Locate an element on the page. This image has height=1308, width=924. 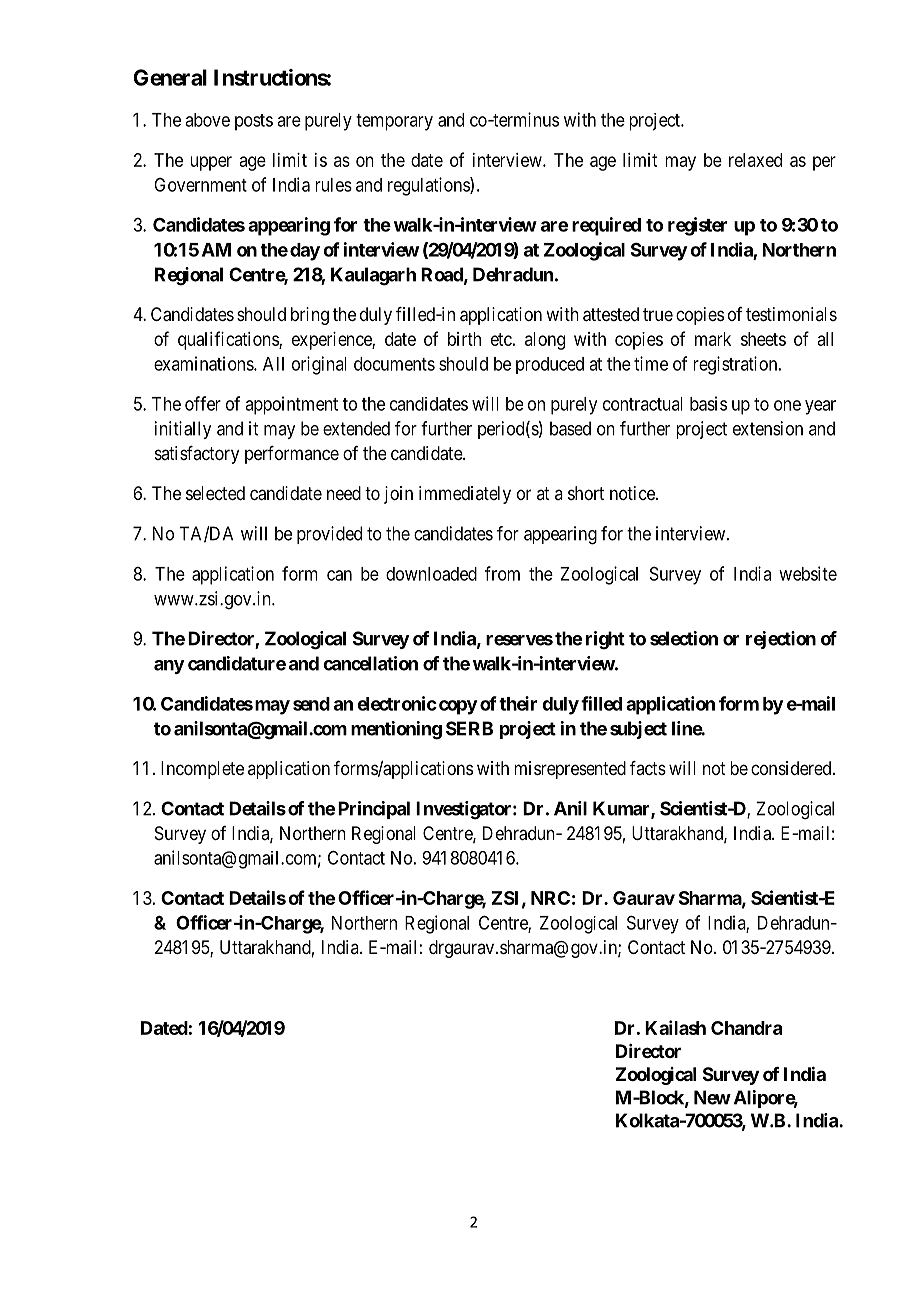
website is located at coordinates (808, 573).
